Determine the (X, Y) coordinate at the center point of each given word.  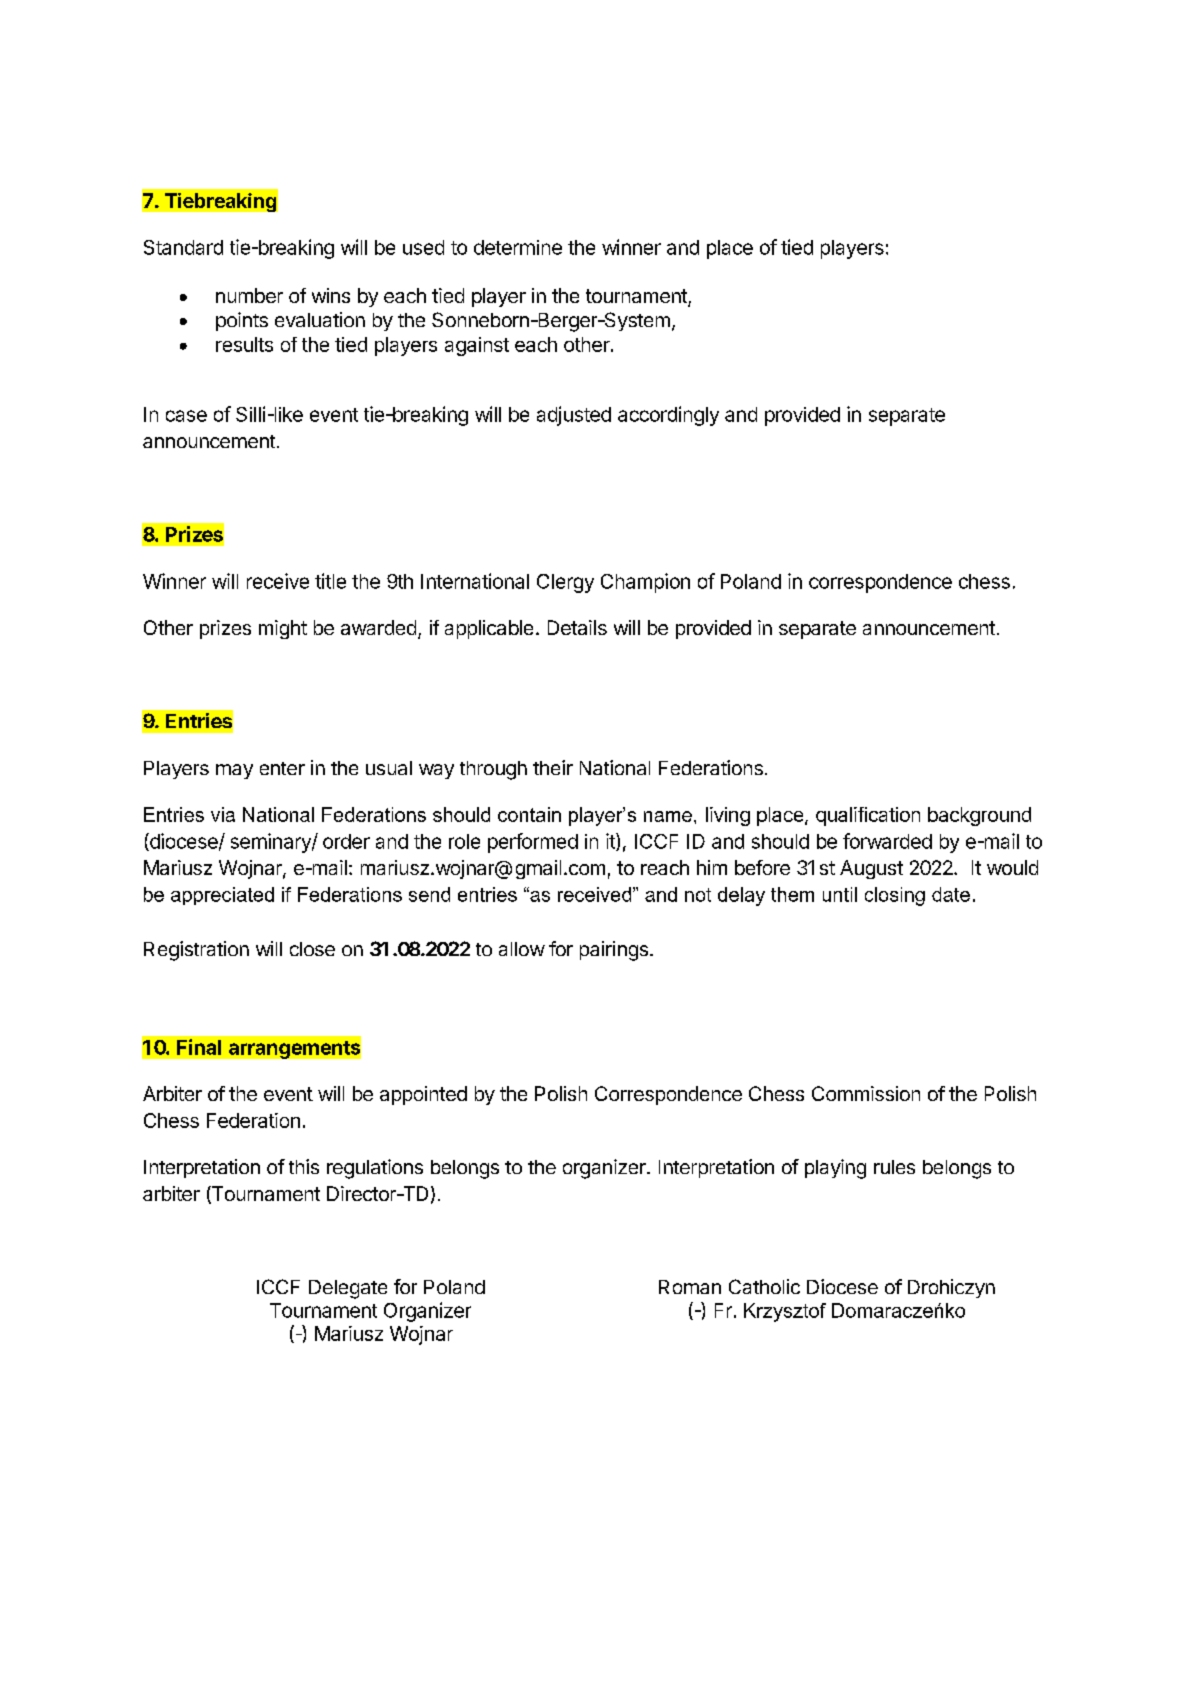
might (283, 629)
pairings (614, 951)
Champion (645, 583)
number (249, 295)
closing (895, 896)
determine (518, 247)
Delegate (348, 1289)
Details (577, 627)
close (312, 949)
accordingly (668, 416)
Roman (690, 1287)
